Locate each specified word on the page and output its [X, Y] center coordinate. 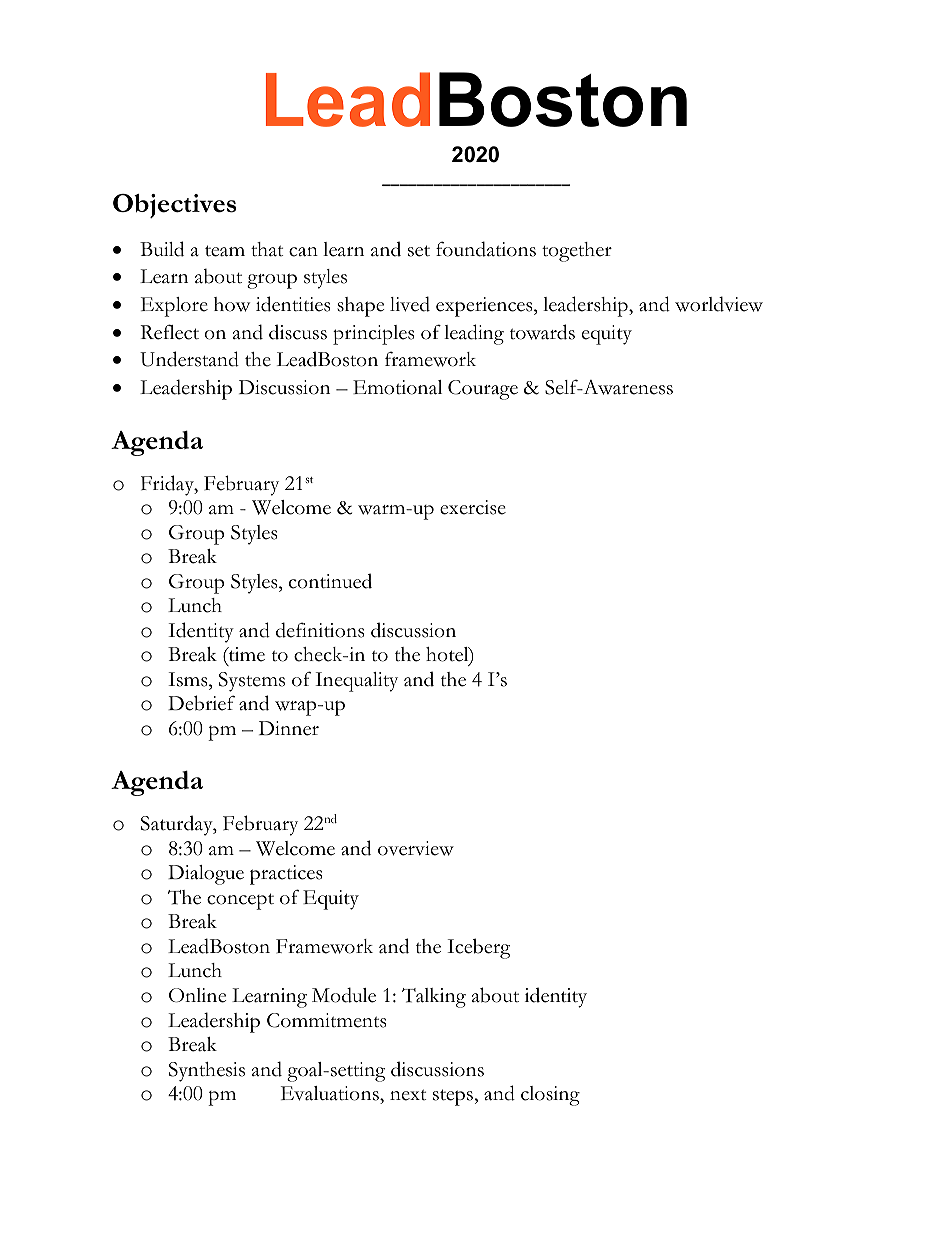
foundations [486, 249]
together [577, 252]
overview [416, 848]
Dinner [289, 728]
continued [330, 581]
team [225, 251]
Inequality [356, 682]
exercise [473, 507]
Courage [483, 390]
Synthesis [207, 1072]
